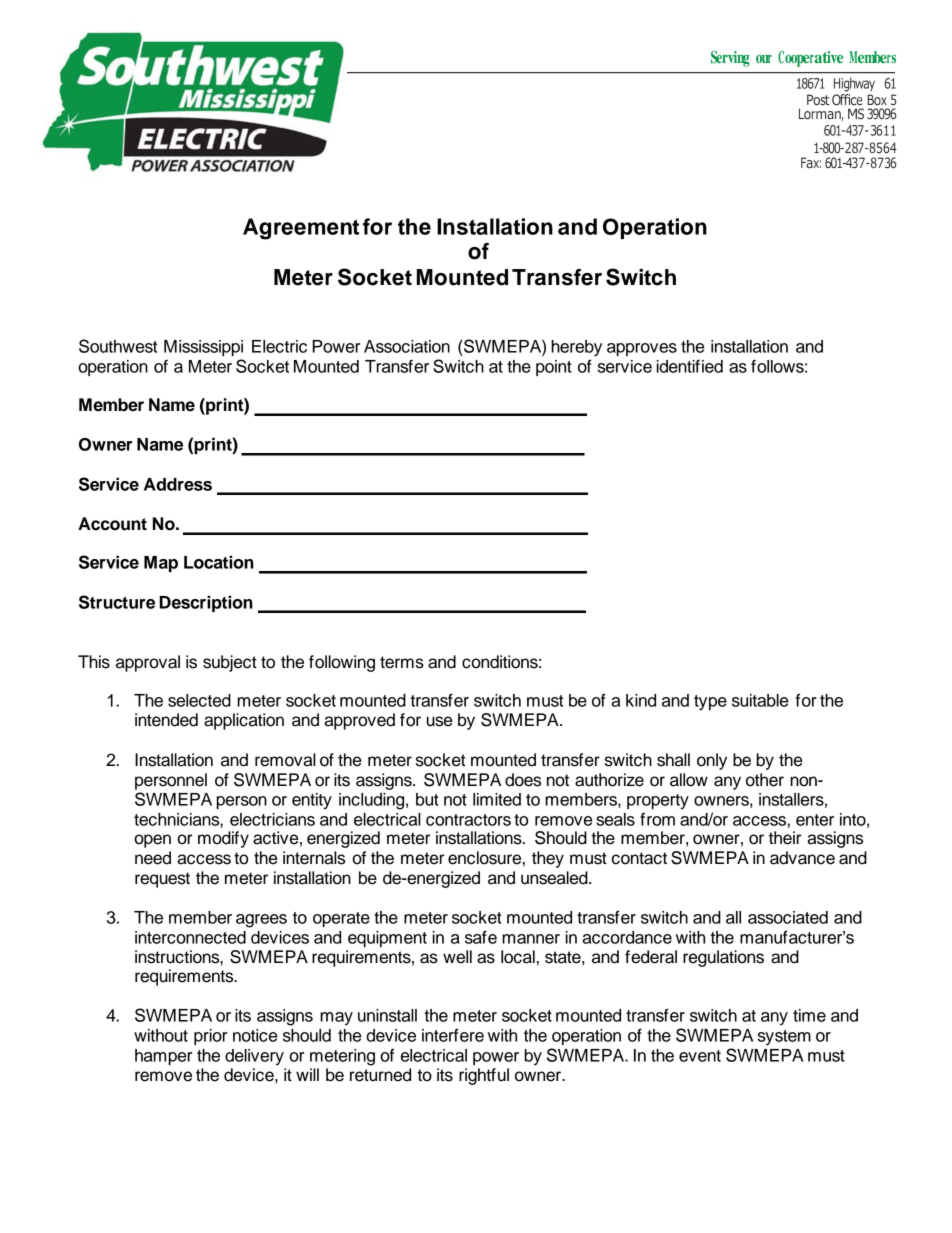  What do you see at coordinates (407, 346) in the page?
I see `Association` at bounding box center [407, 346].
